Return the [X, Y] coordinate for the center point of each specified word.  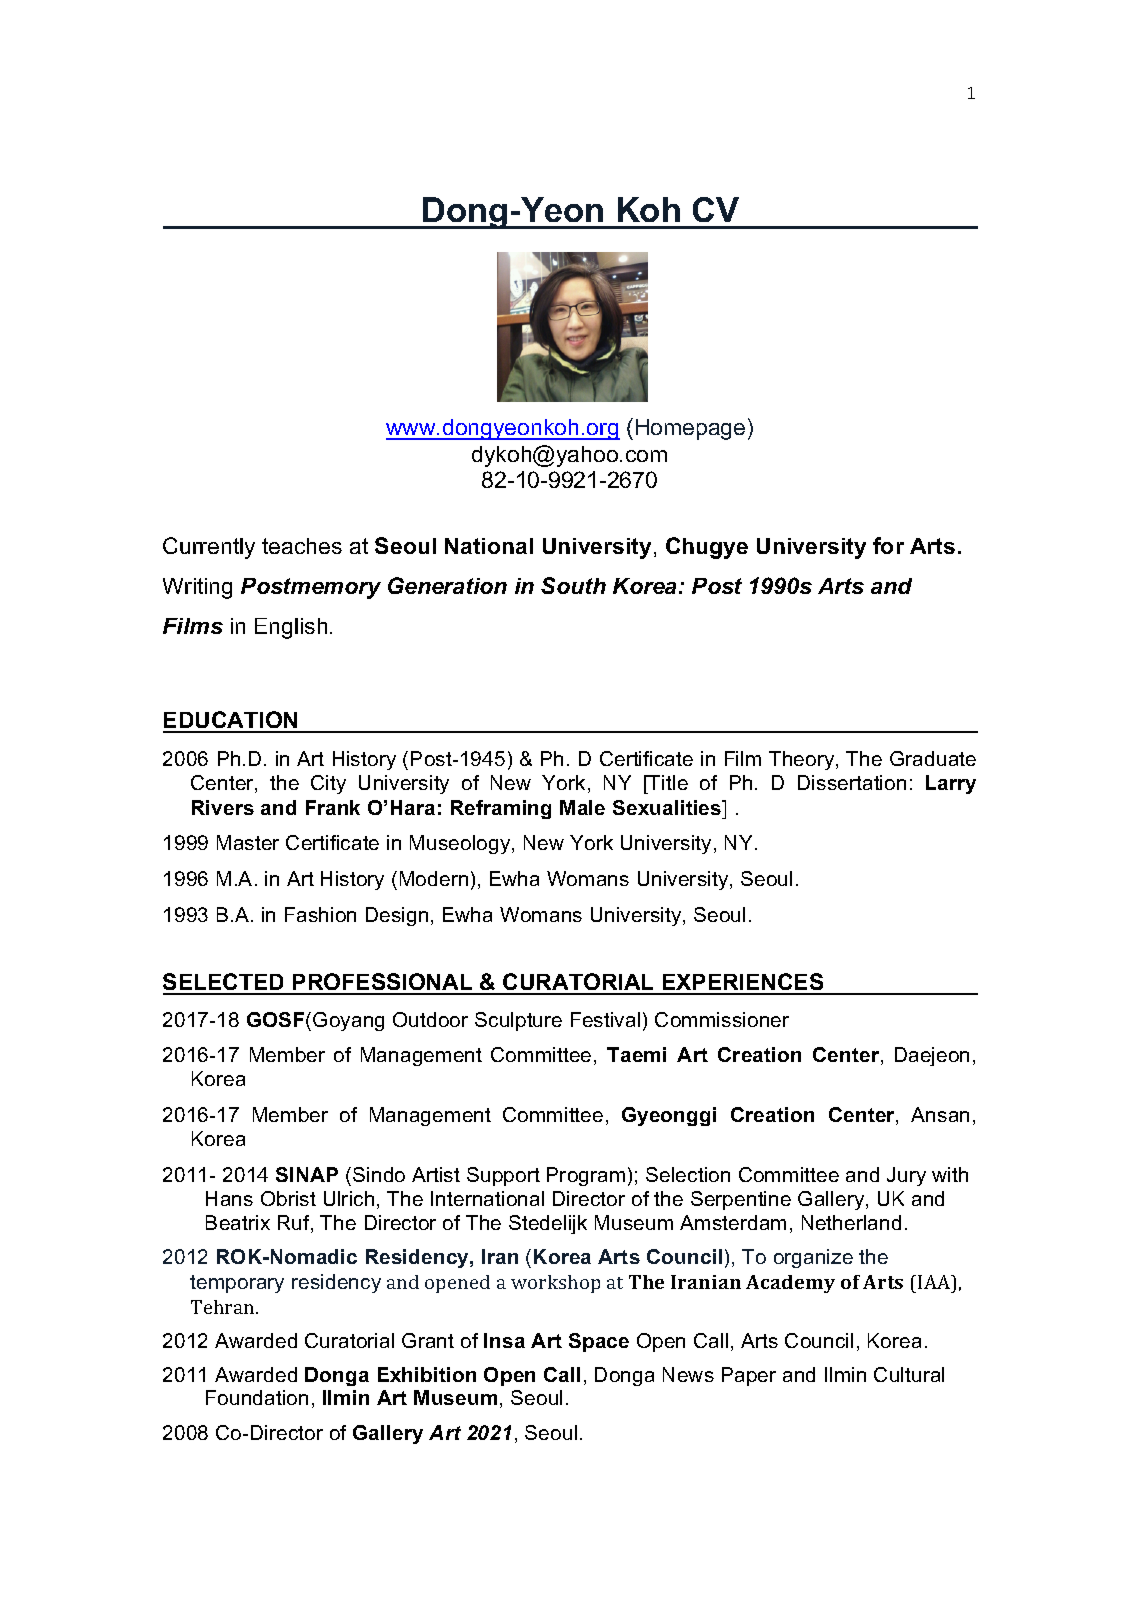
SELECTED [225, 983]
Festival [605, 1019]
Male [582, 807]
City [328, 784]
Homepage [690, 429]
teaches [302, 546]
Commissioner [722, 1019]
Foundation [257, 1397]
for [888, 545]
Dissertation [852, 782]
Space [599, 1342]
